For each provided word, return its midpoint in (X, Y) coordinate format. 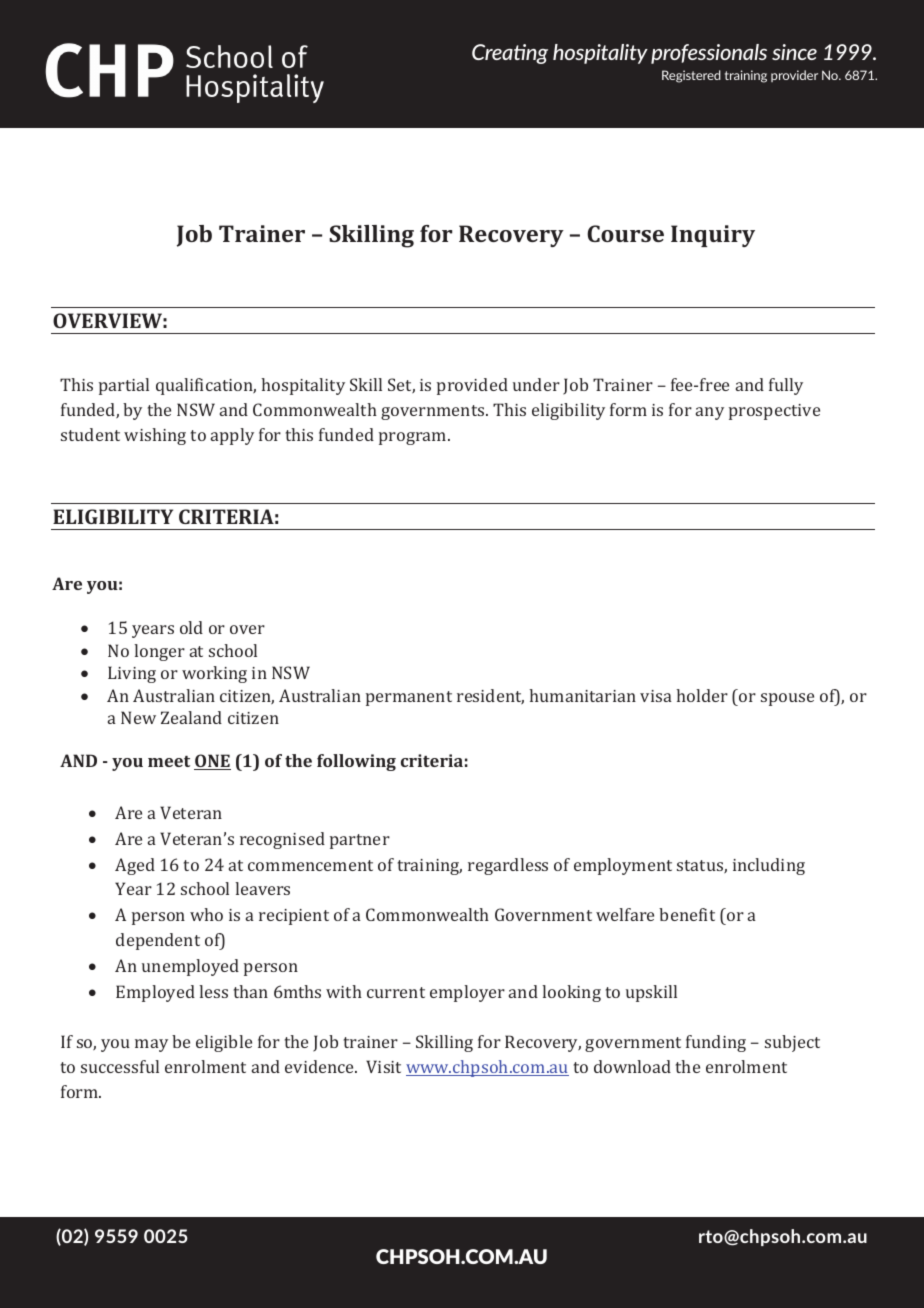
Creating (510, 54)
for (436, 233)
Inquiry (713, 236)
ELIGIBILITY (113, 516)
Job (194, 236)
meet (169, 761)
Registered (691, 76)
